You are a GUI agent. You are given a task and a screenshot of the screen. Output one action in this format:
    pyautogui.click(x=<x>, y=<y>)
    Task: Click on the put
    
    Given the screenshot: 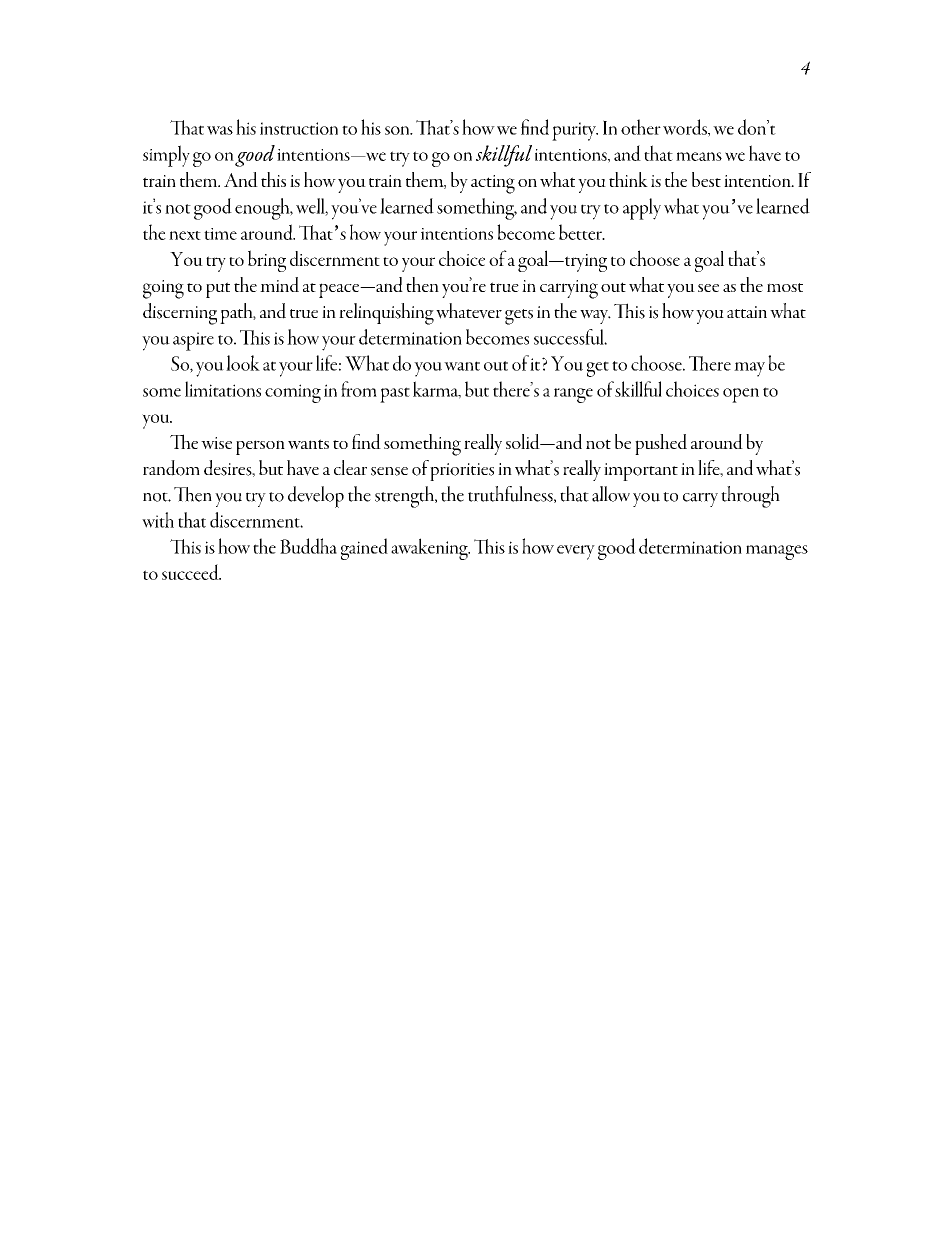 What is the action you would take?
    pyautogui.click(x=218, y=290)
